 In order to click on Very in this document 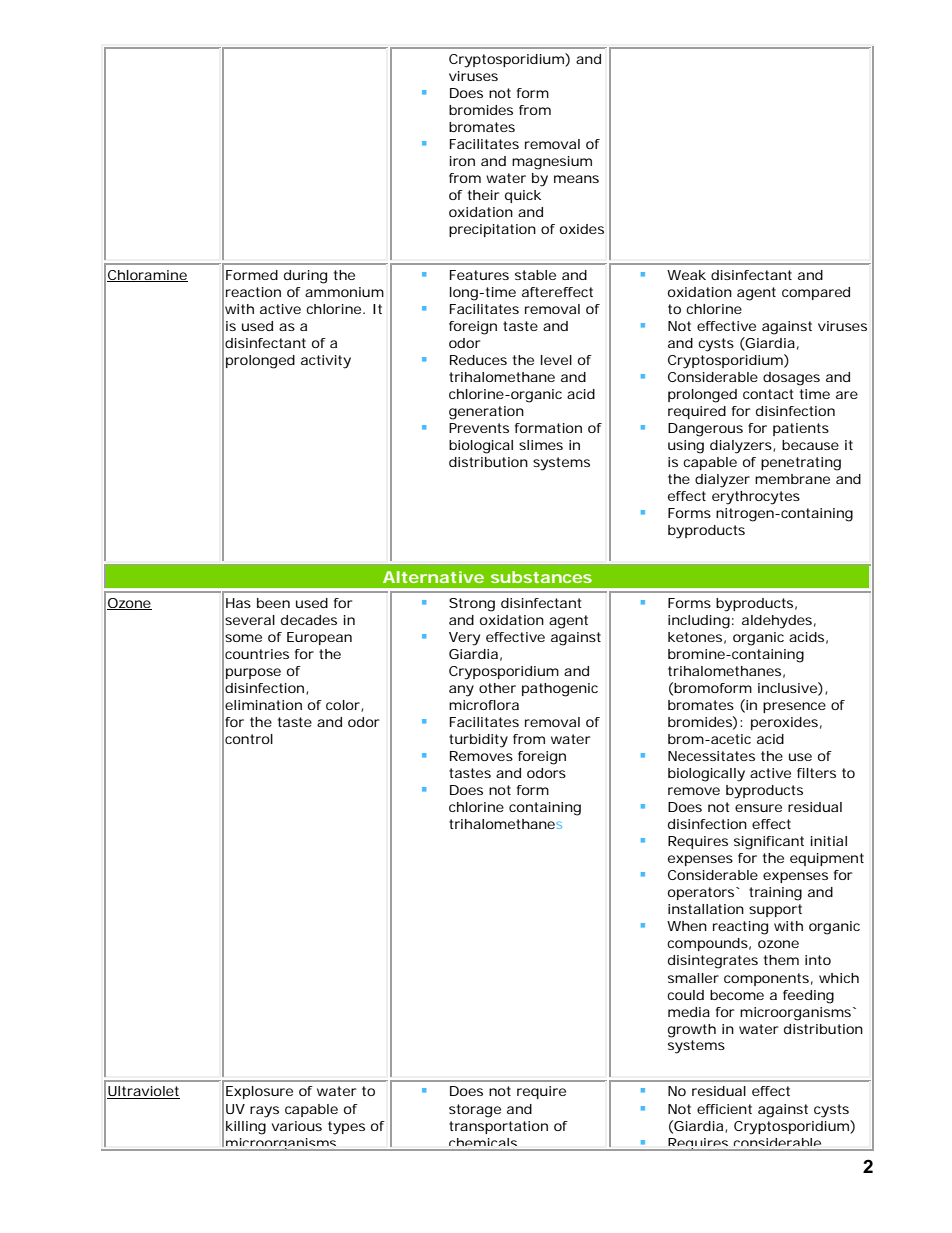, I will do `click(464, 639)`.
